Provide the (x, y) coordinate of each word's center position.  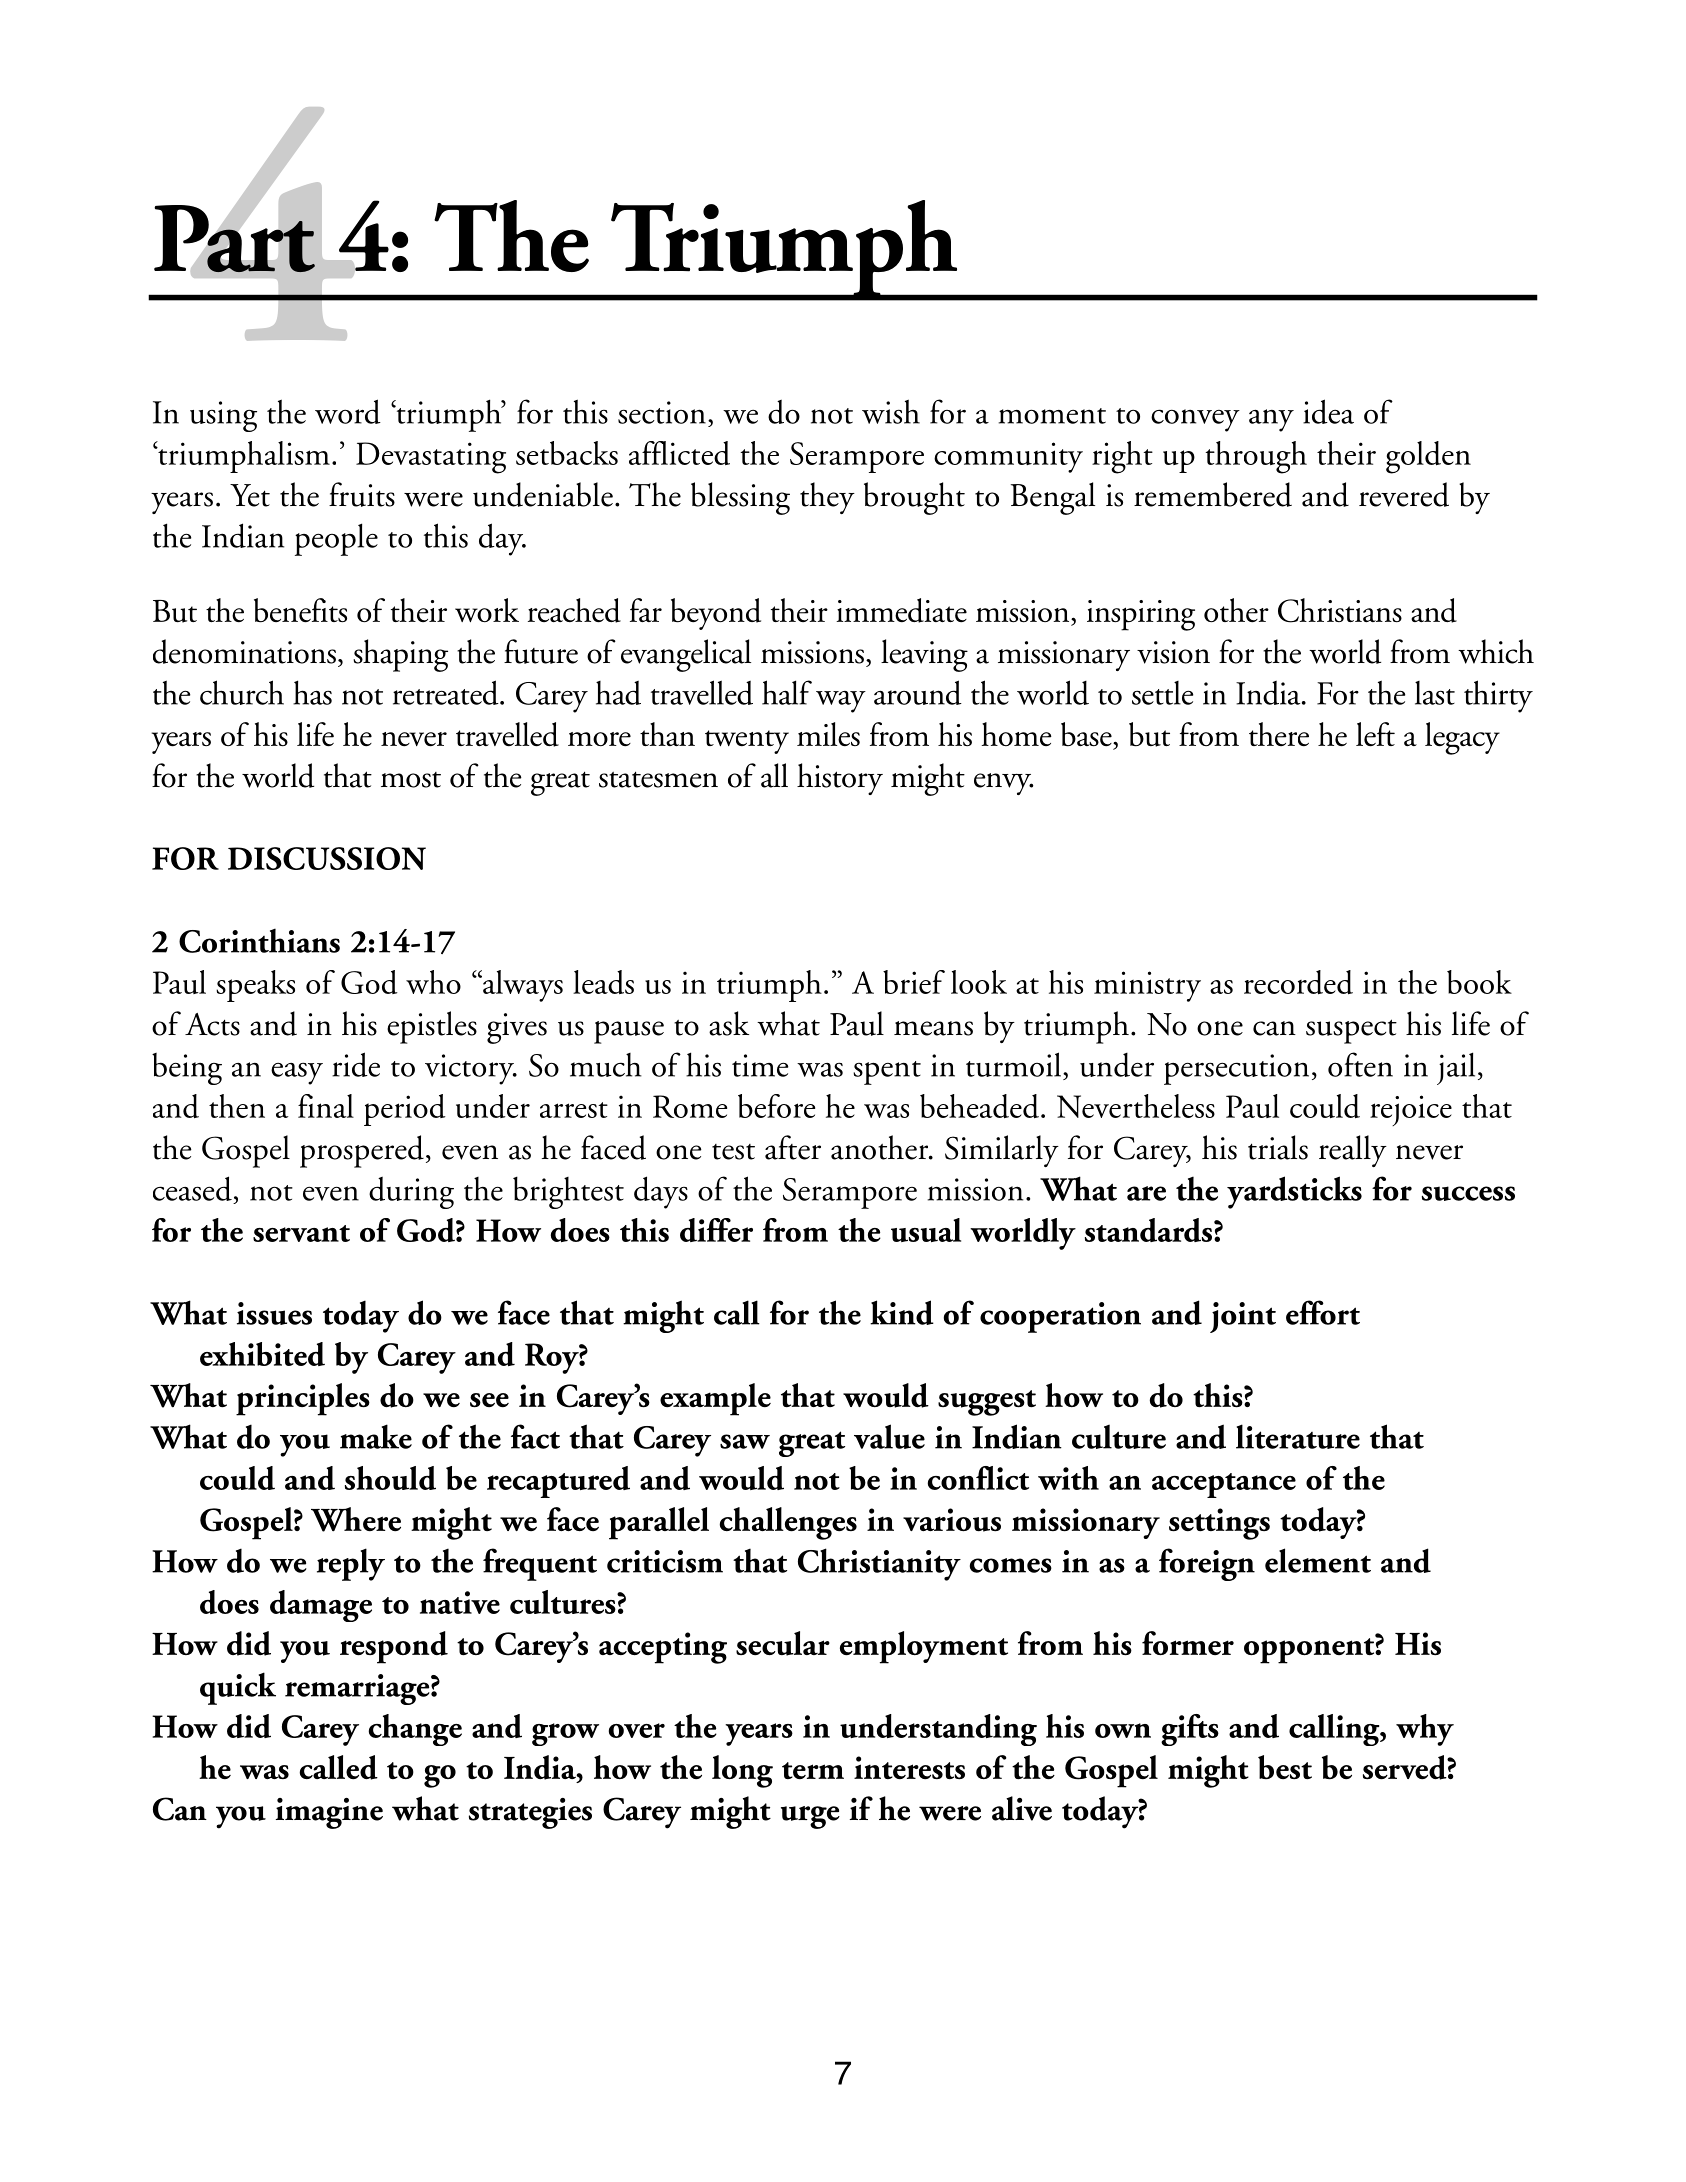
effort (1323, 1312)
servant (301, 1233)
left (1375, 734)
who (433, 982)
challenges (788, 1523)
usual (926, 1230)
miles (828, 734)
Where (356, 1519)
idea (1328, 411)
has (312, 692)
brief (914, 982)
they (827, 498)
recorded (1298, 982)
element (1318, 1560)
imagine (329, 1813)
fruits (362, 494)
